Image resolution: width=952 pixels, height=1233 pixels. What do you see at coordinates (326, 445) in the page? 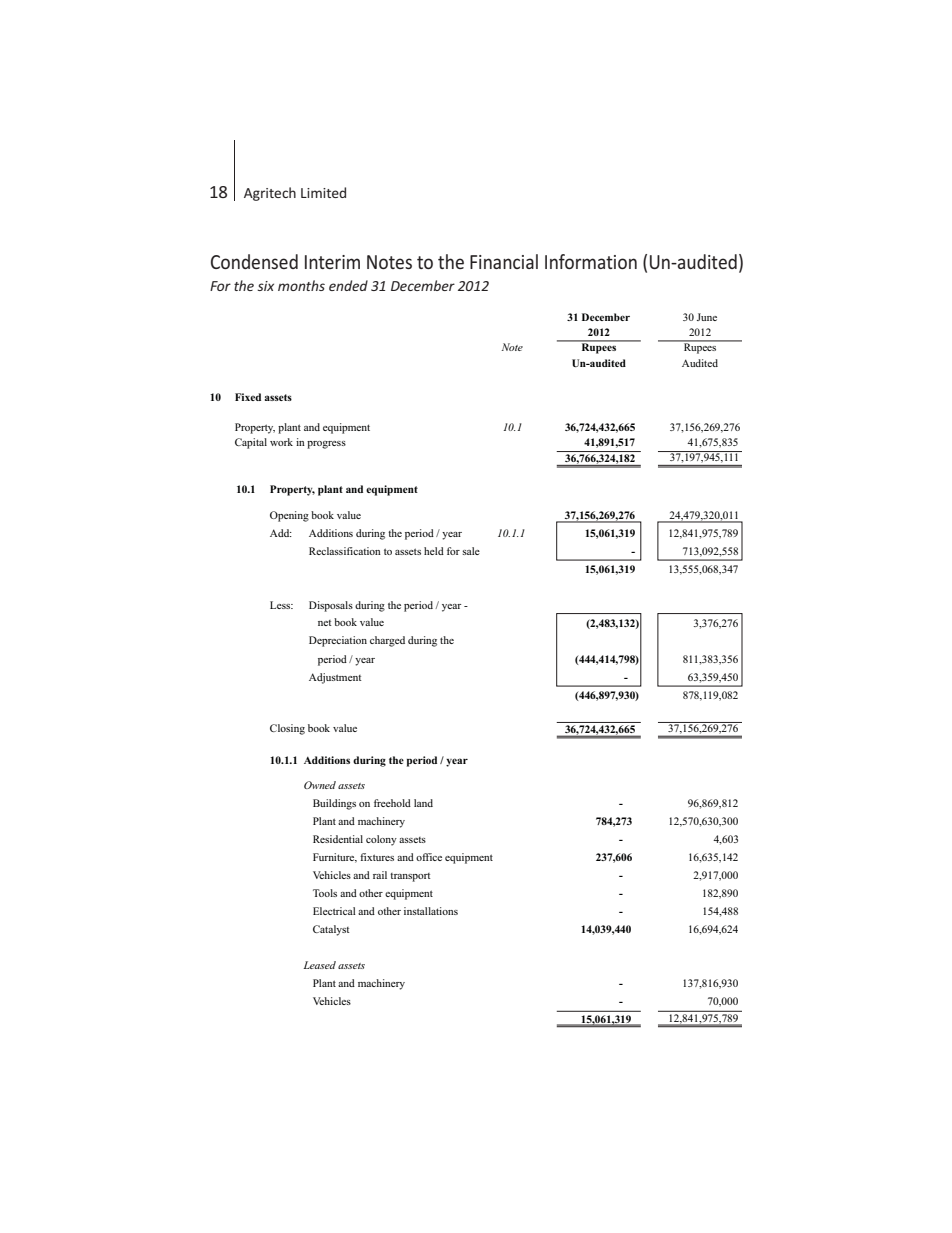
I see `progress` at bounding box center [326, 445].
